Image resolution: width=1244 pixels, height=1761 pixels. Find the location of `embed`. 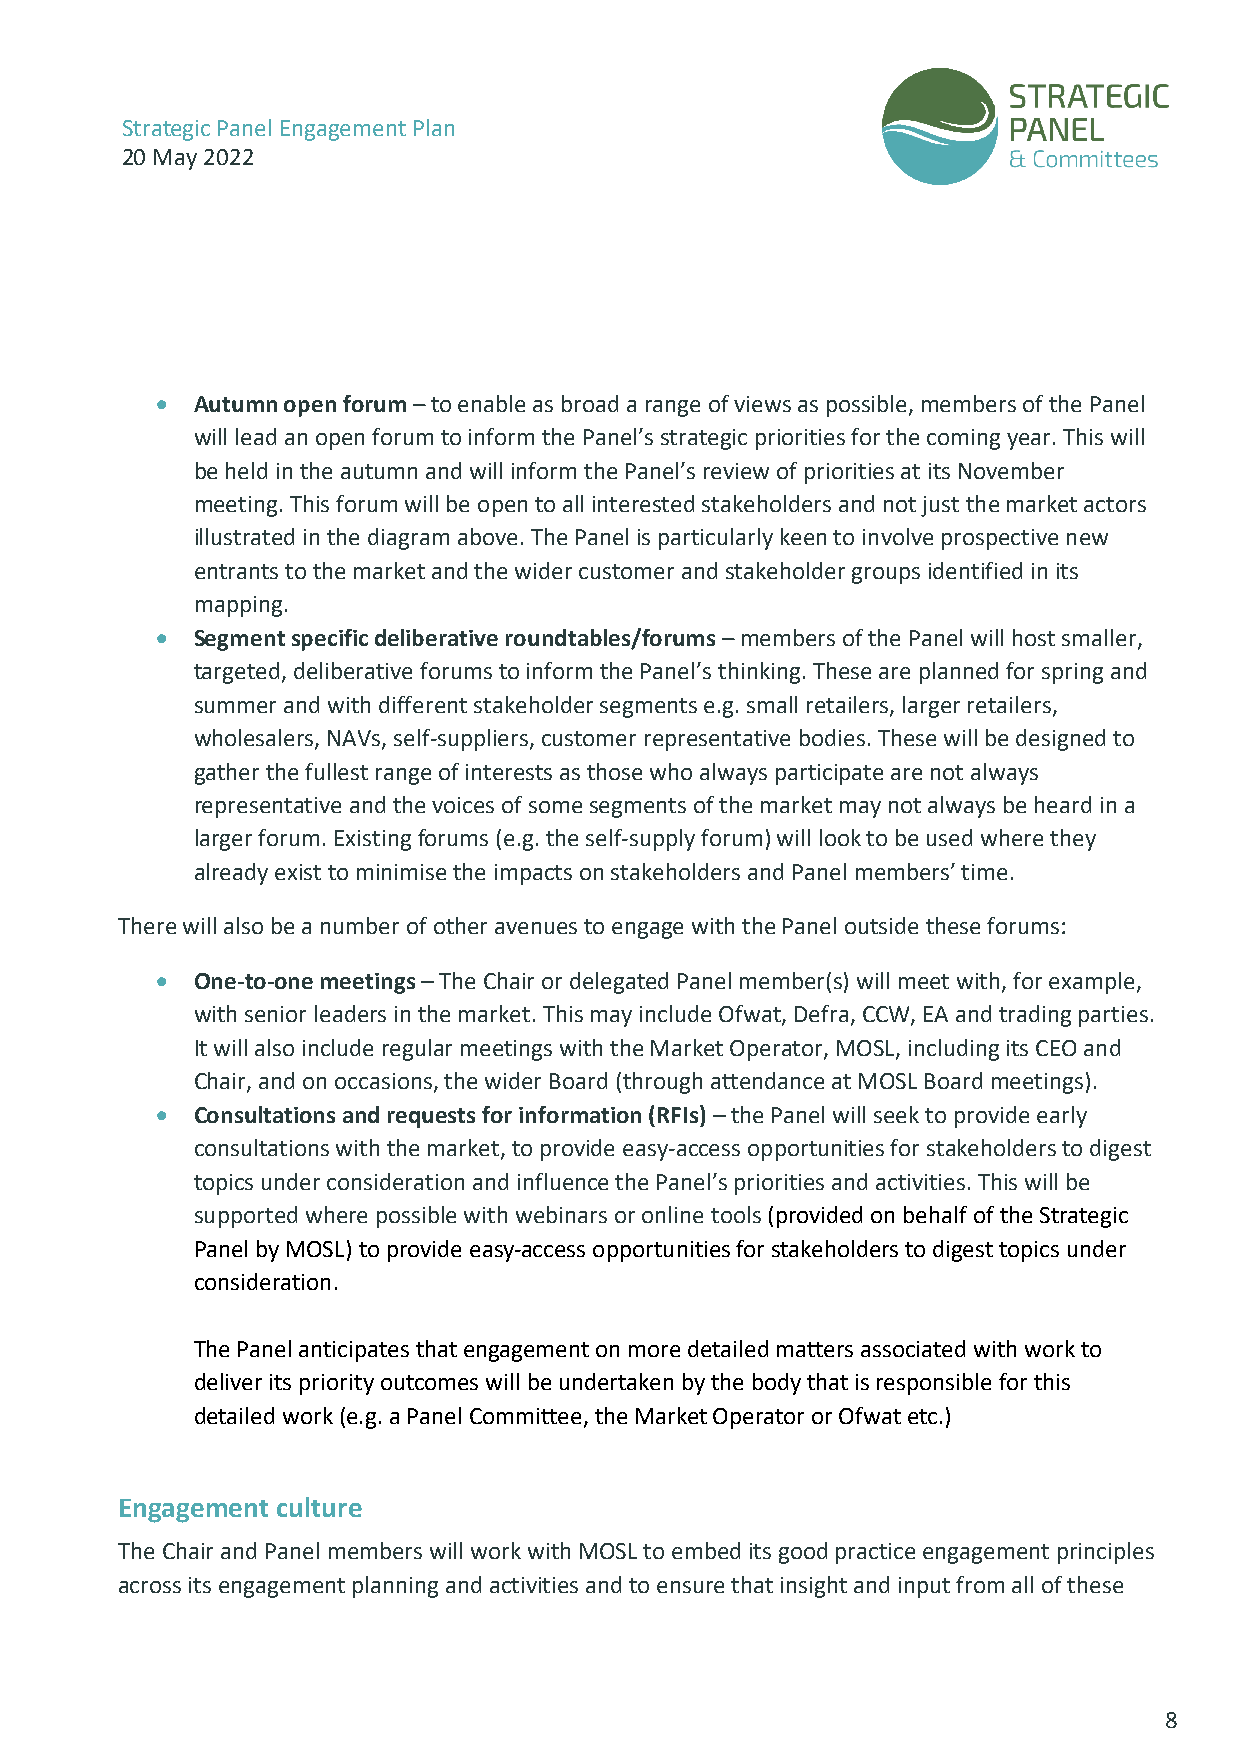

embed is located at coordinates (706, 1550).
